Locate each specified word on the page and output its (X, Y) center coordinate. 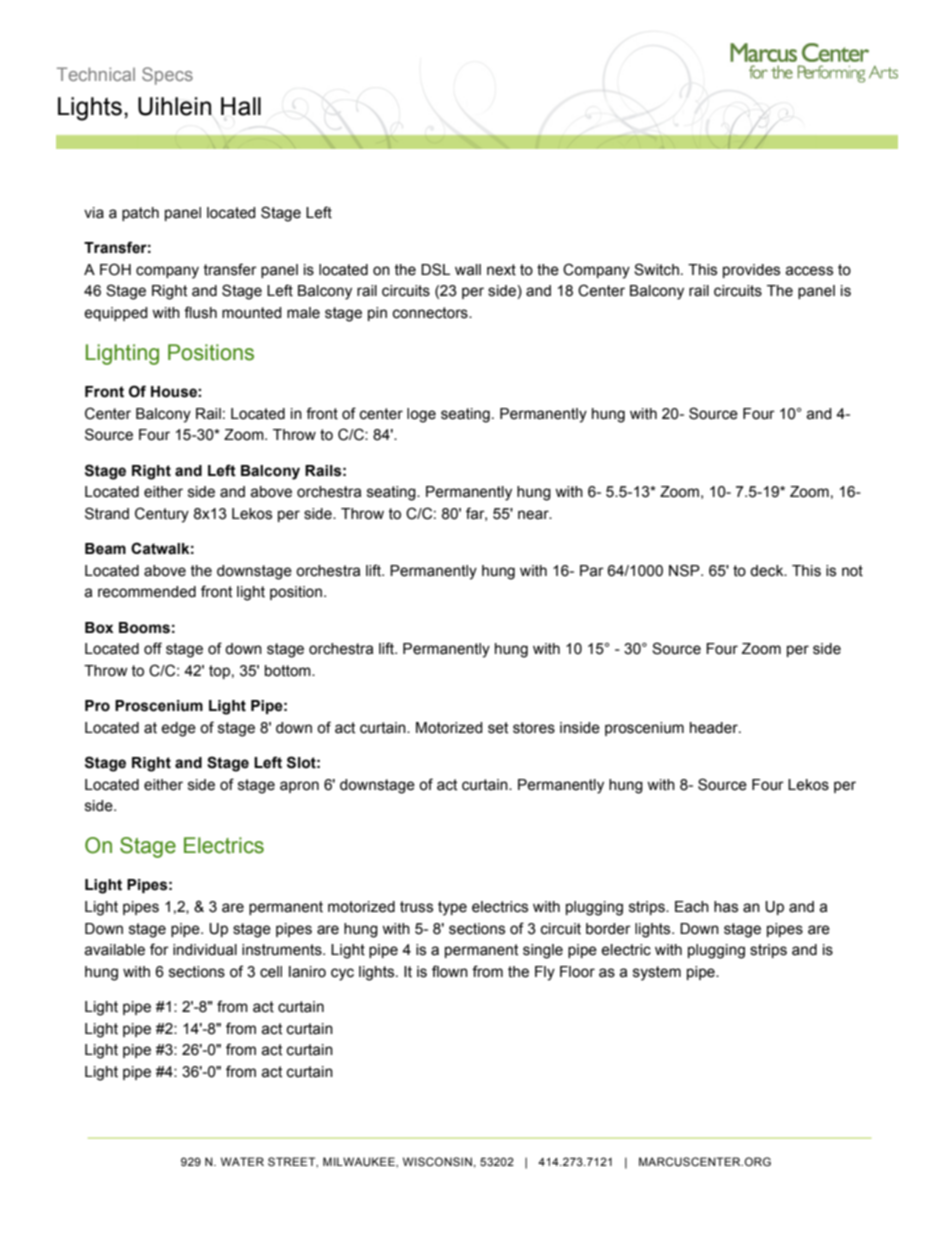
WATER (242, 1161)
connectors (431, 313)
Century (162, 515)
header (715, 728)
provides (751, 271)
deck (768, 571)
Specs (167, 76)
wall (468, 270)
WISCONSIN (437, 1161)
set (498, 728)
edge (178, 729)
